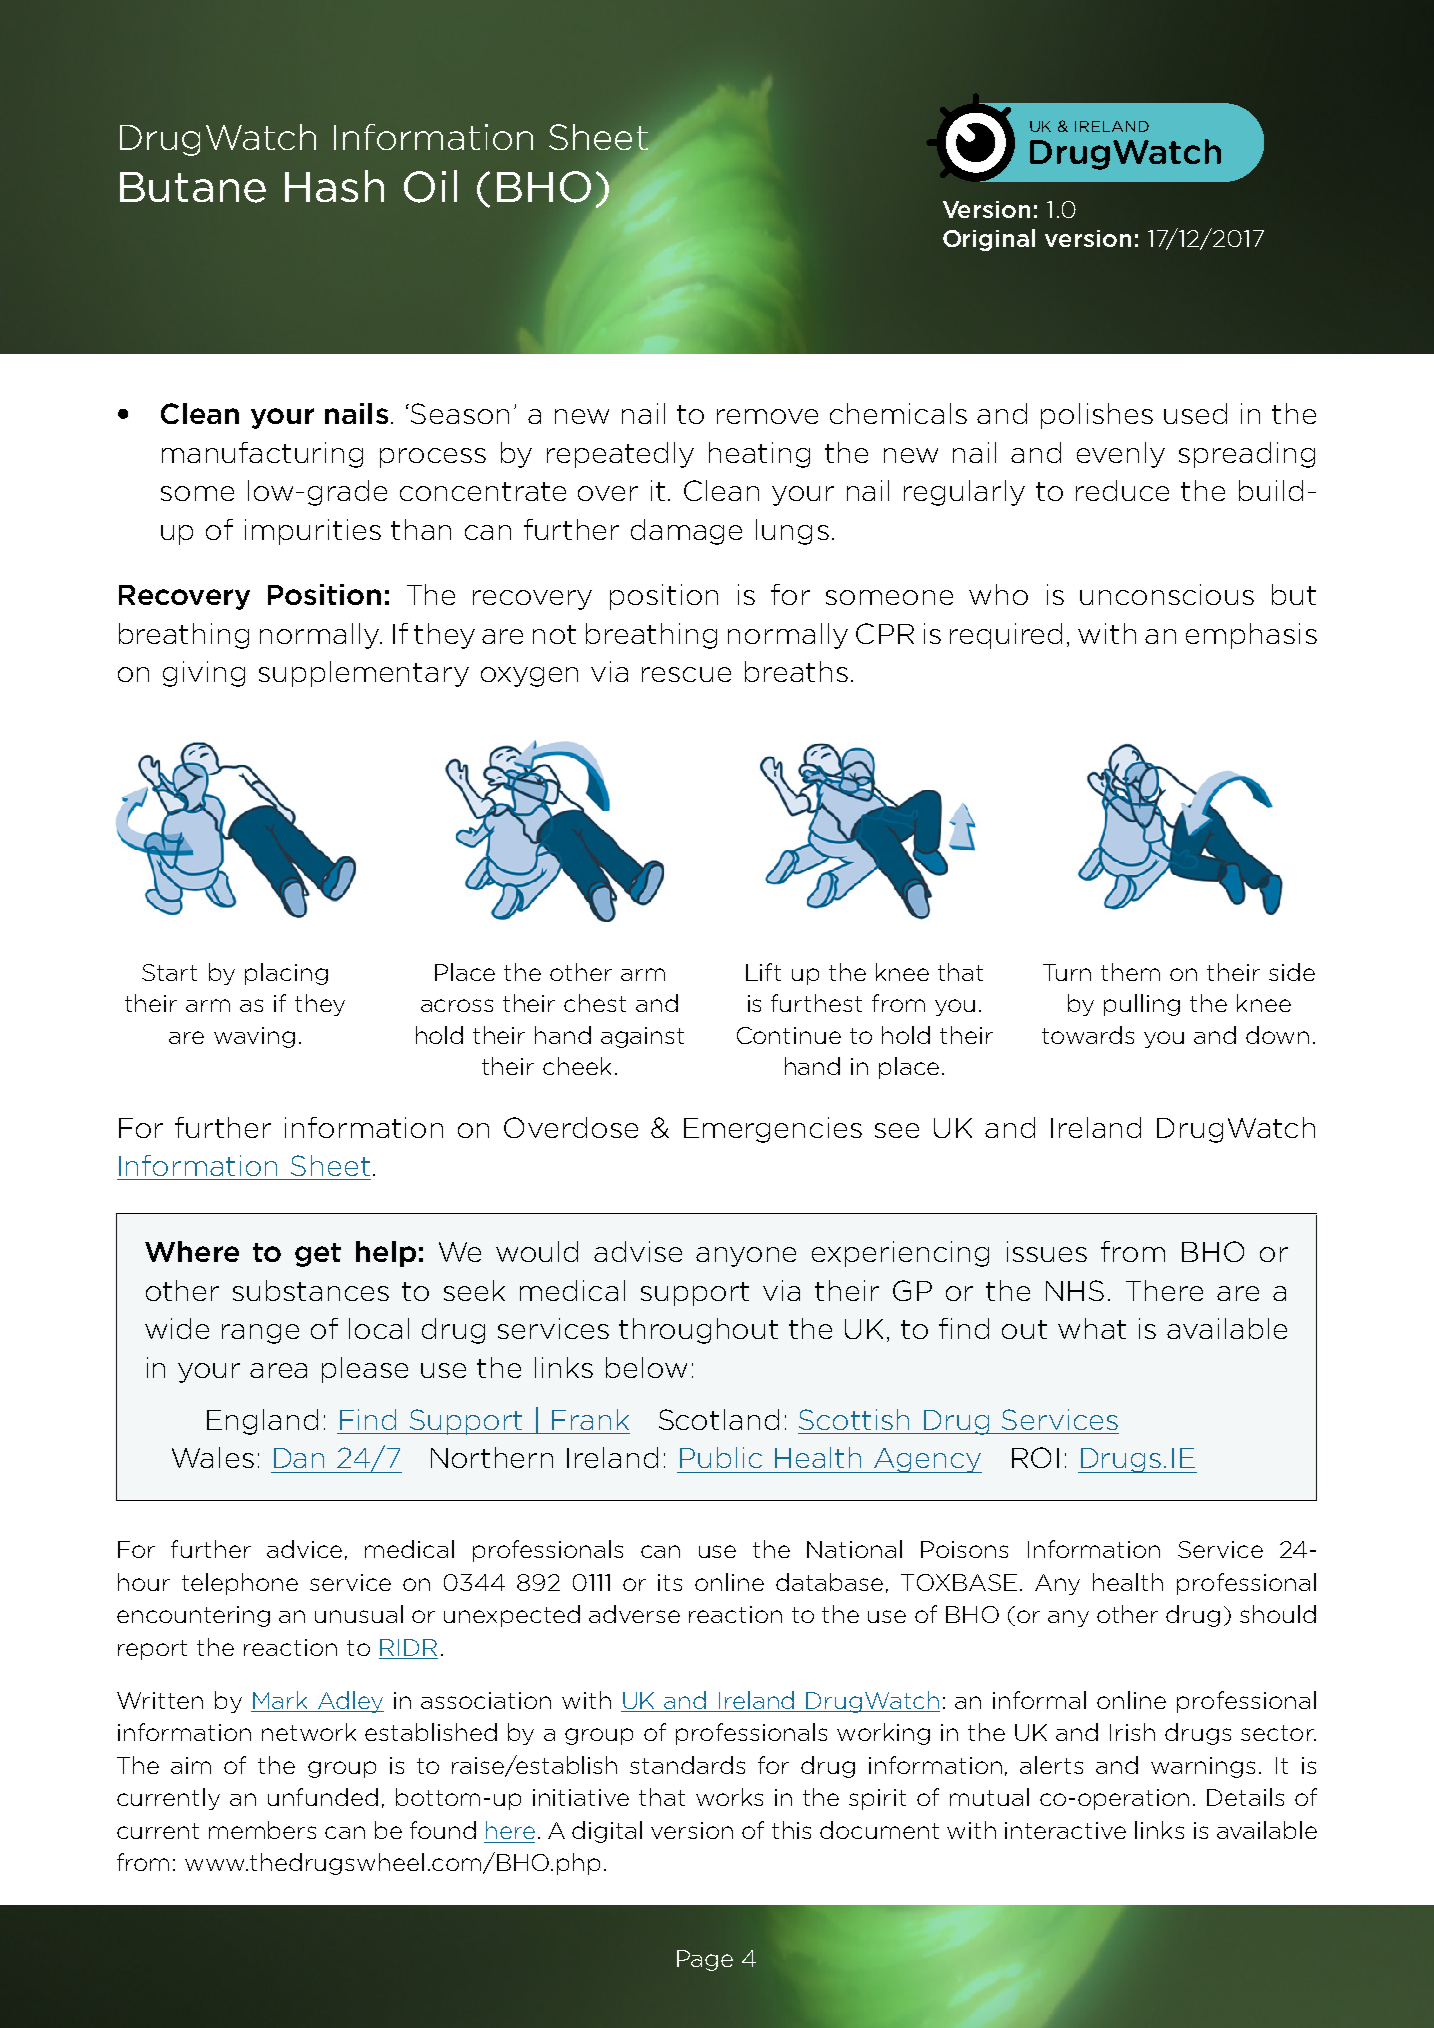 The height and width of the image is (2028, 1434). Describe the element at coordinates (767, 416) in the image. I see `remove` at that location.
